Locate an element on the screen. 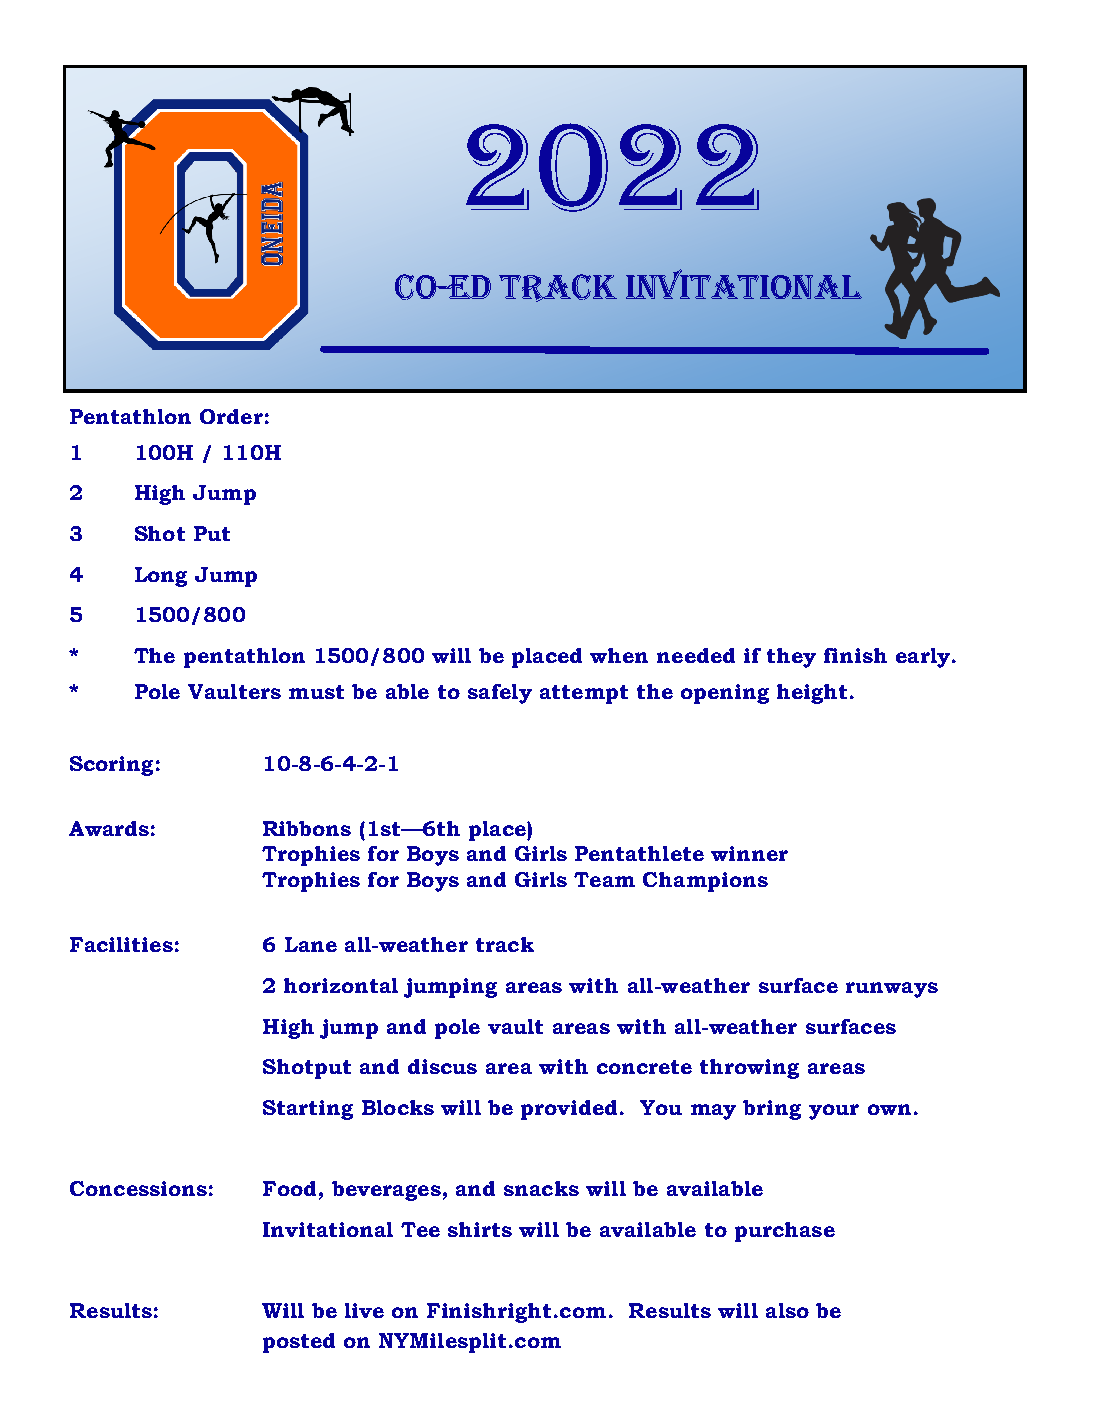  provided is located at coordinates (569, 1110).
